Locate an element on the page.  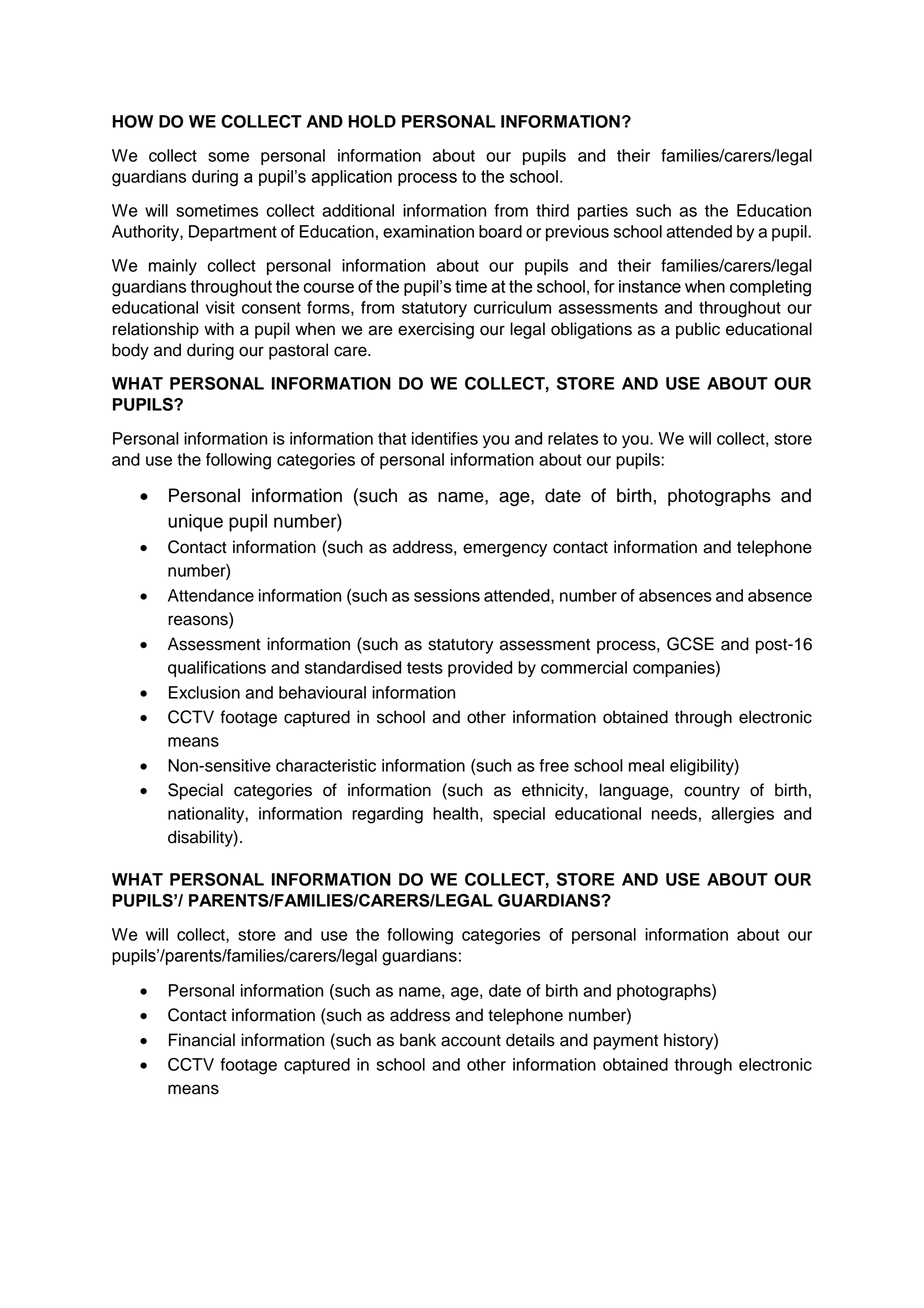
Financial is located at coordinates (202, 1040).
